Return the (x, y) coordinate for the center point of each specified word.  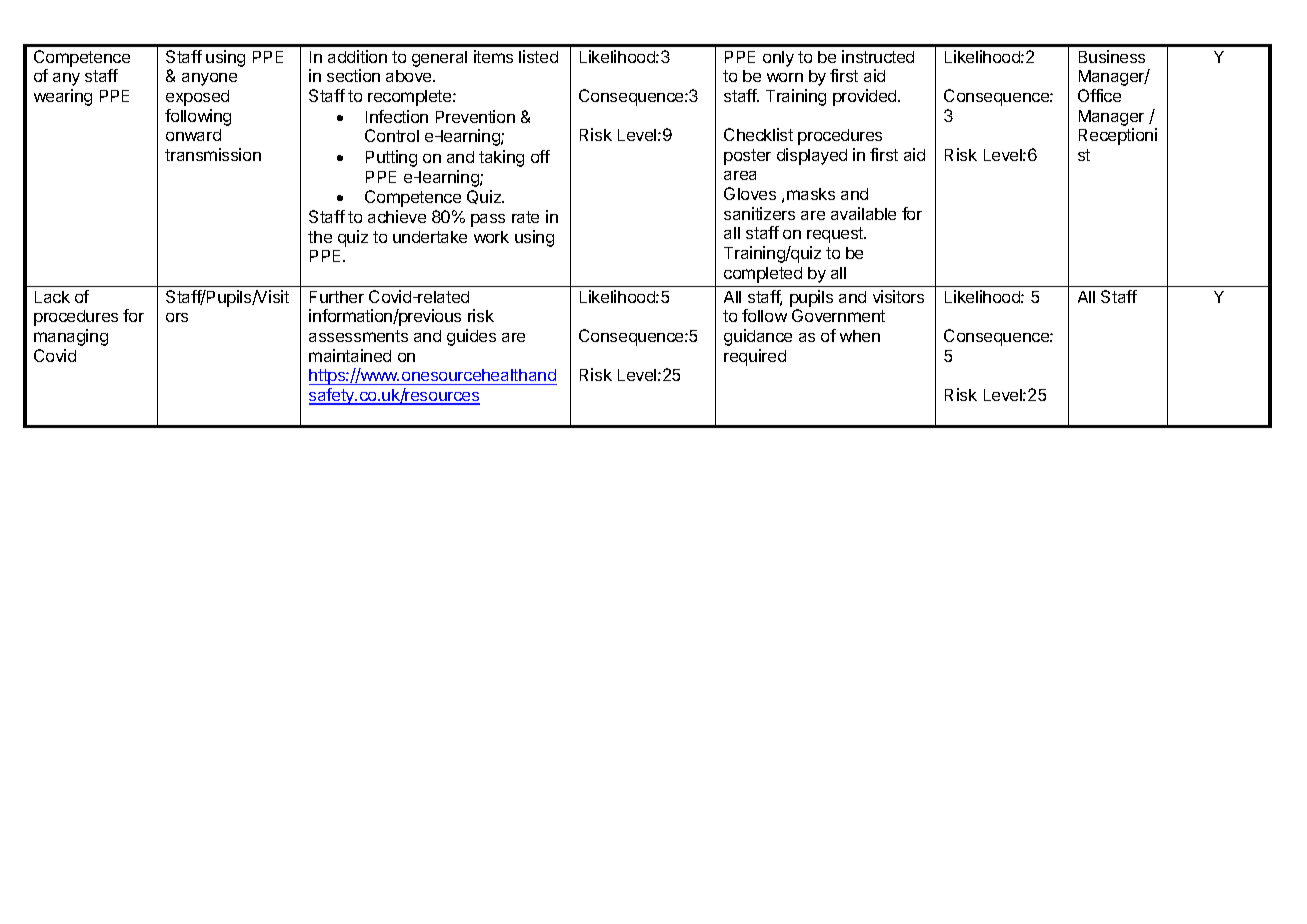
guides (471, 337)
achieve (397, 216)
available (863, 213)
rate (525, 217)
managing (71, 337)
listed (538, 56)
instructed (878, 56)
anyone (209, 79)
